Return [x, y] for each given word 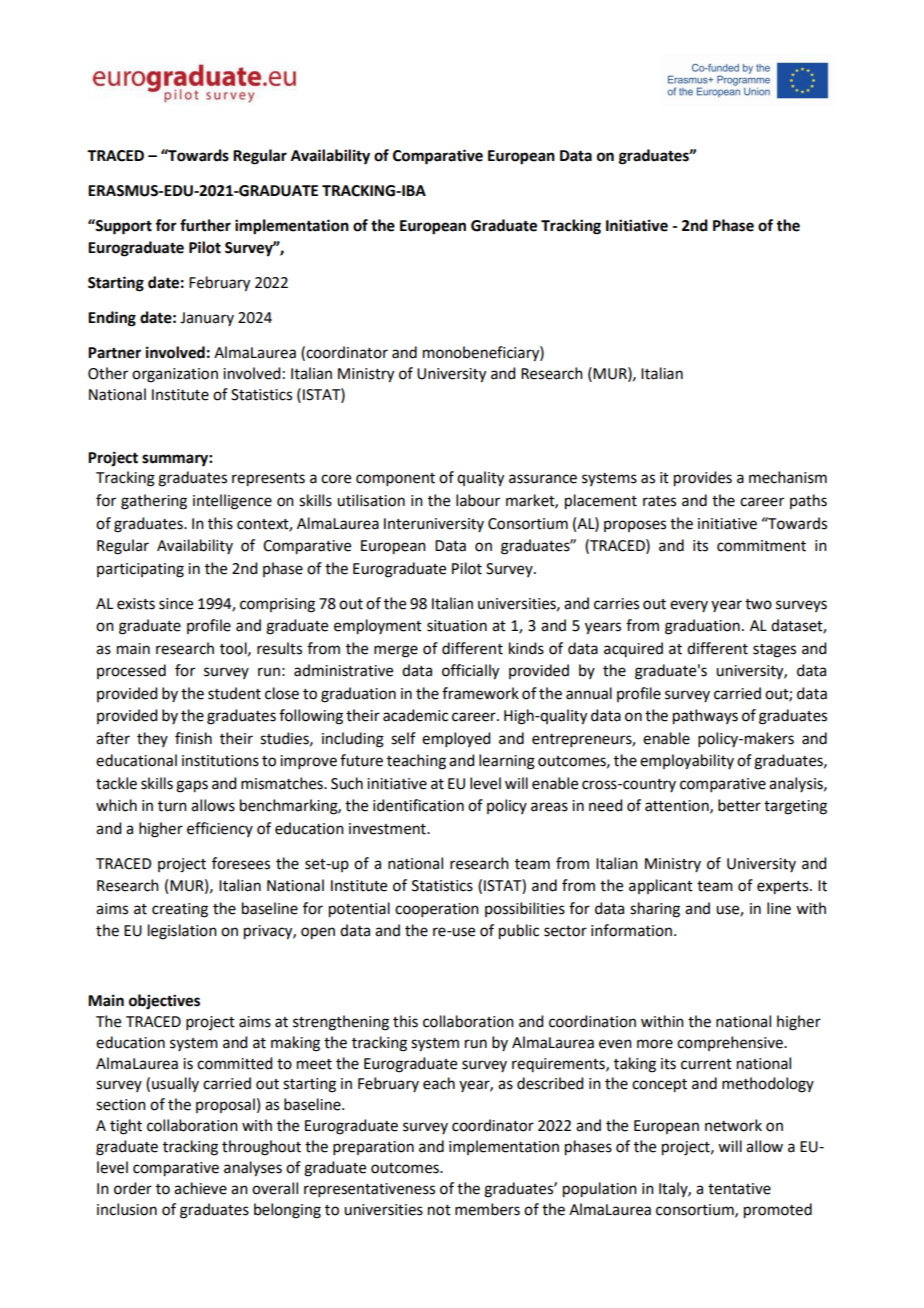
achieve [200, 1188]
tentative [739, 1189]
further [205, 225]
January [207, 319]
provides [703, 479]
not [439, 1210]
